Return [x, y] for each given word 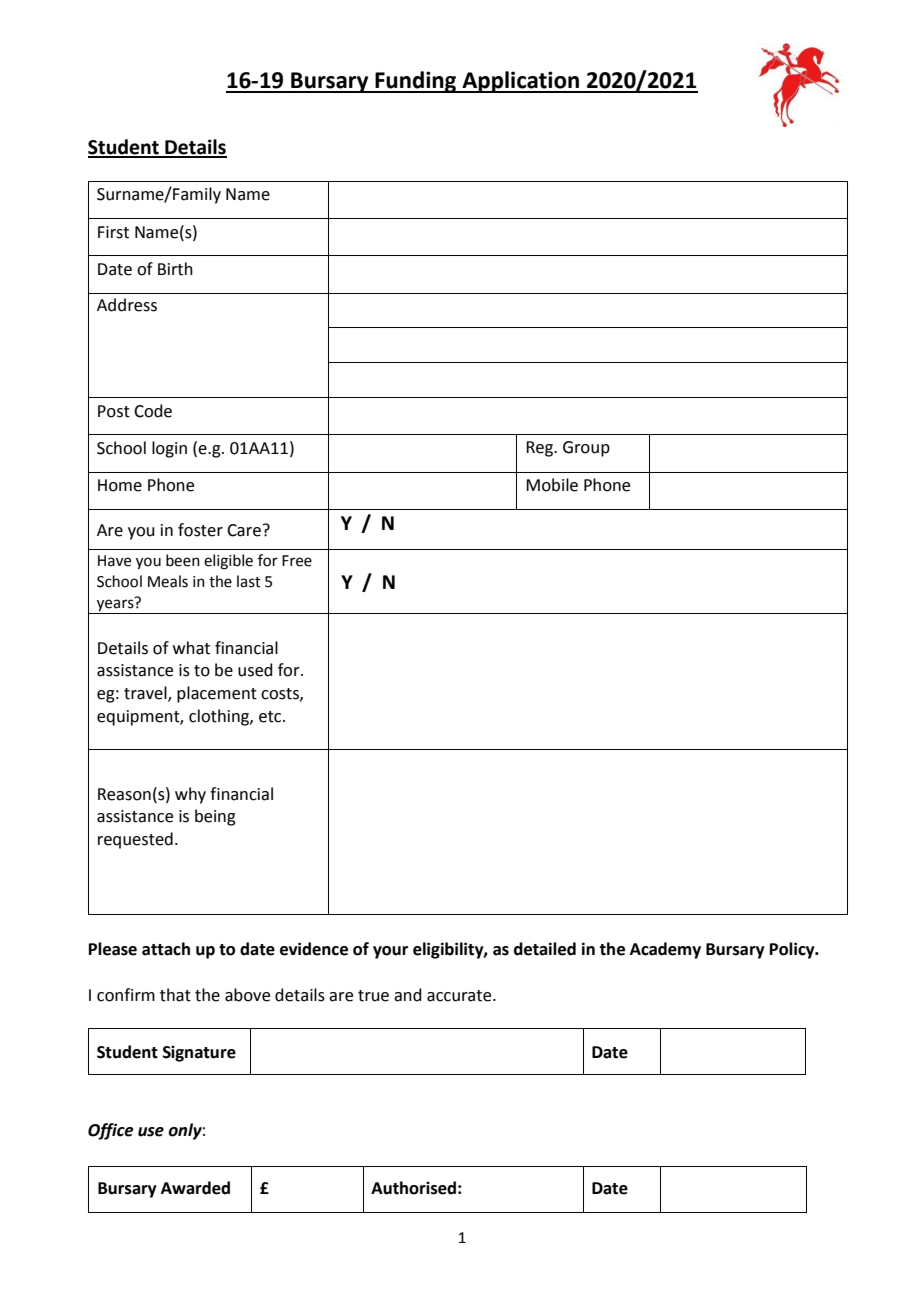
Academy [665, 950]
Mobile [552, 485]
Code [153, 411]
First [113, 232]
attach [166, 949]
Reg [540, 449]
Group [586, 449]
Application [520, 82]
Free [297, 561]
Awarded [195, 1188]
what [191, 648]
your [390, 952]
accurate [460, 996]
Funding [416, 82]
